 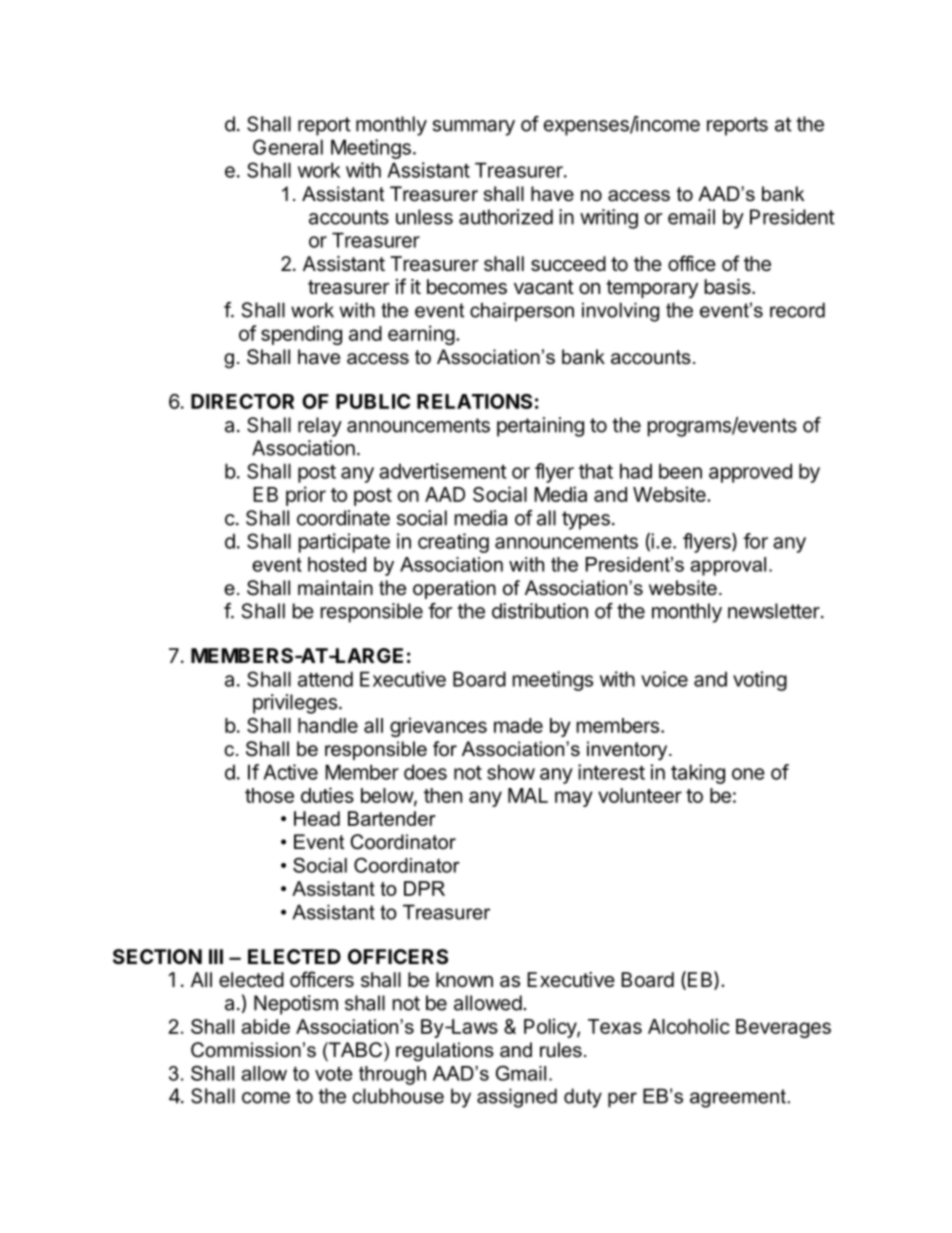 I want to click on summary, so click(x=474, y=128).
